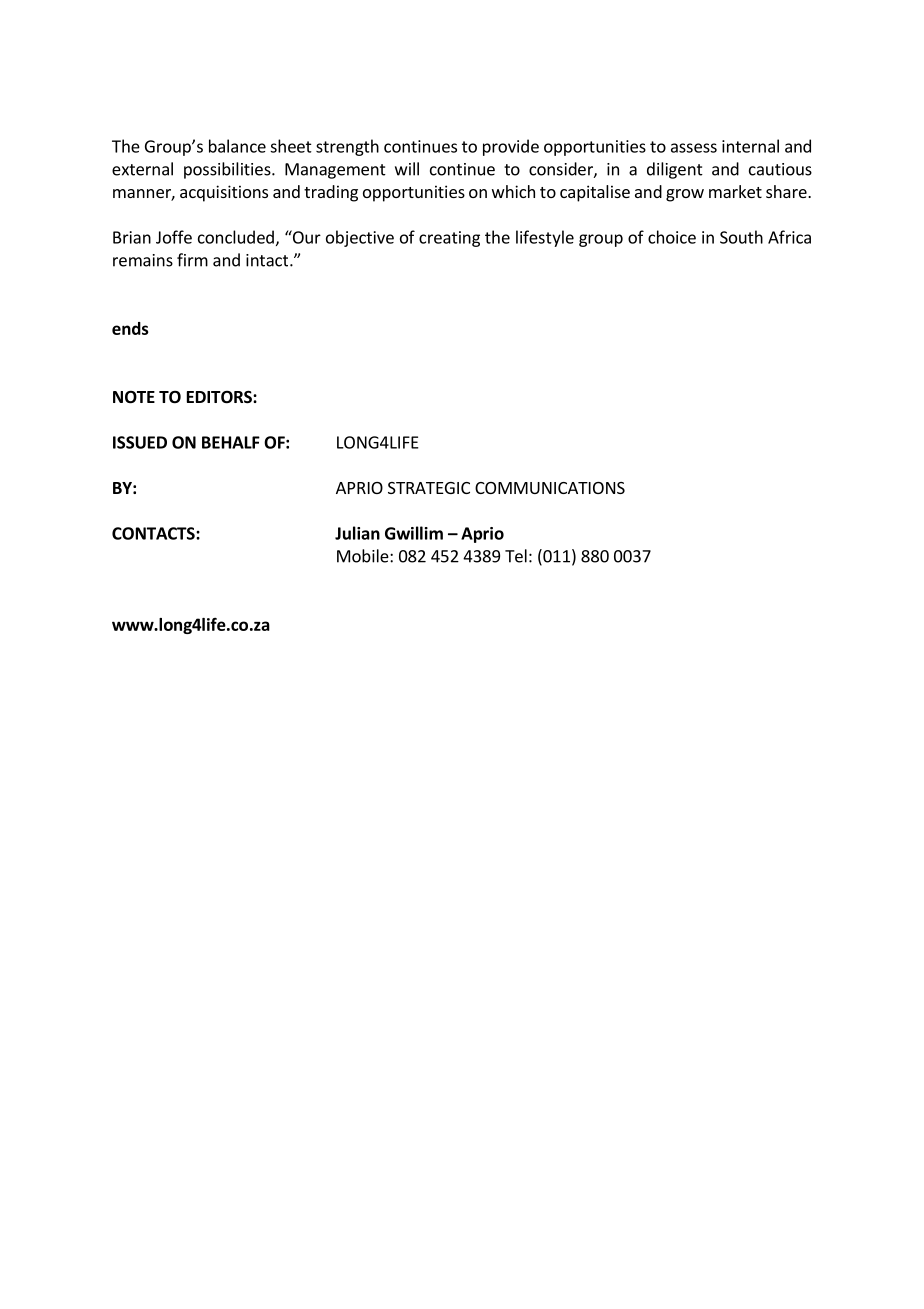 The image size is (924, 1309). What do you see at coordinates (511, 147) in the screenshot?
I see `provide` at bounding box center [511, 147].
